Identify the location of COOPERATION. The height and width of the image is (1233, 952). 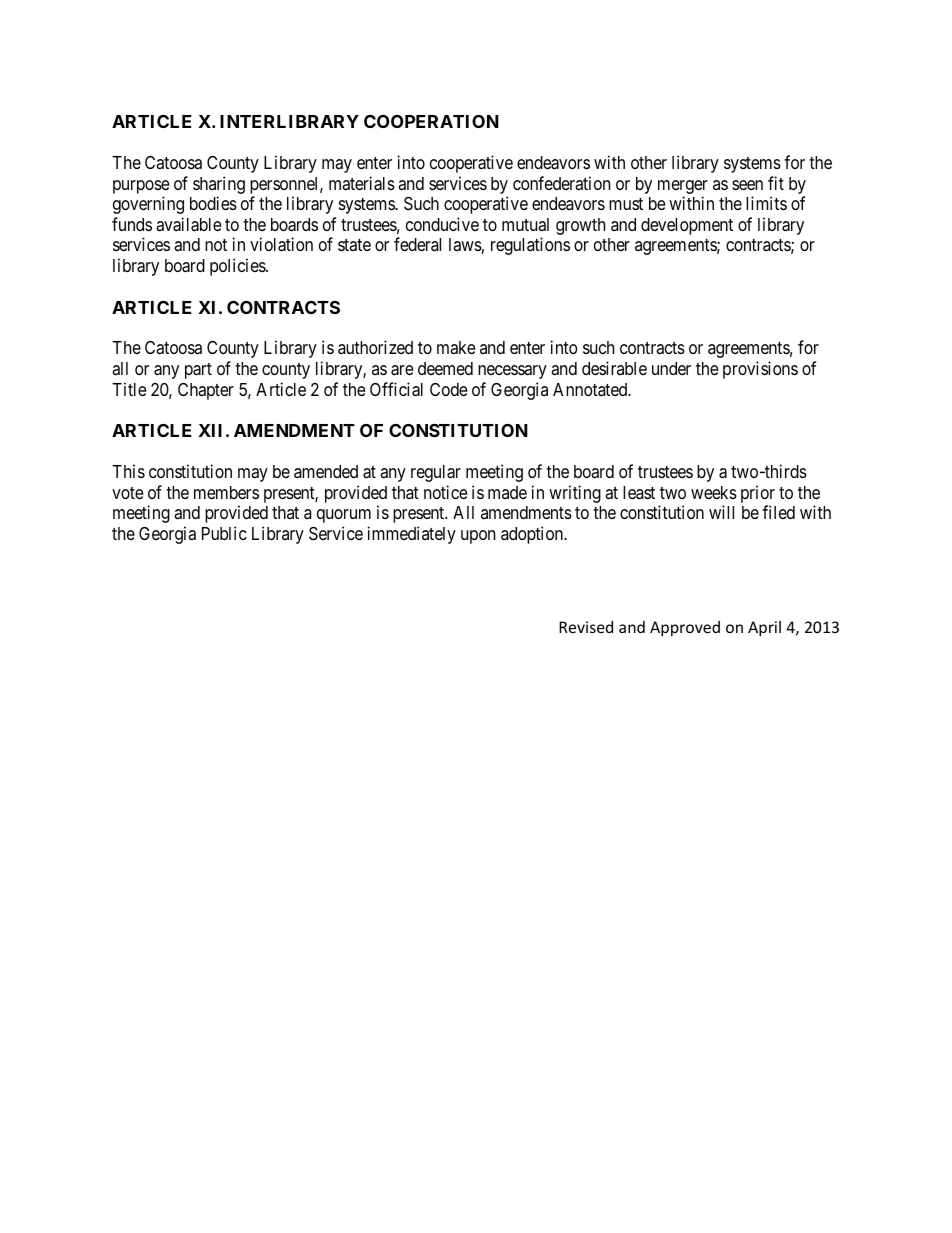
(431, 121).
